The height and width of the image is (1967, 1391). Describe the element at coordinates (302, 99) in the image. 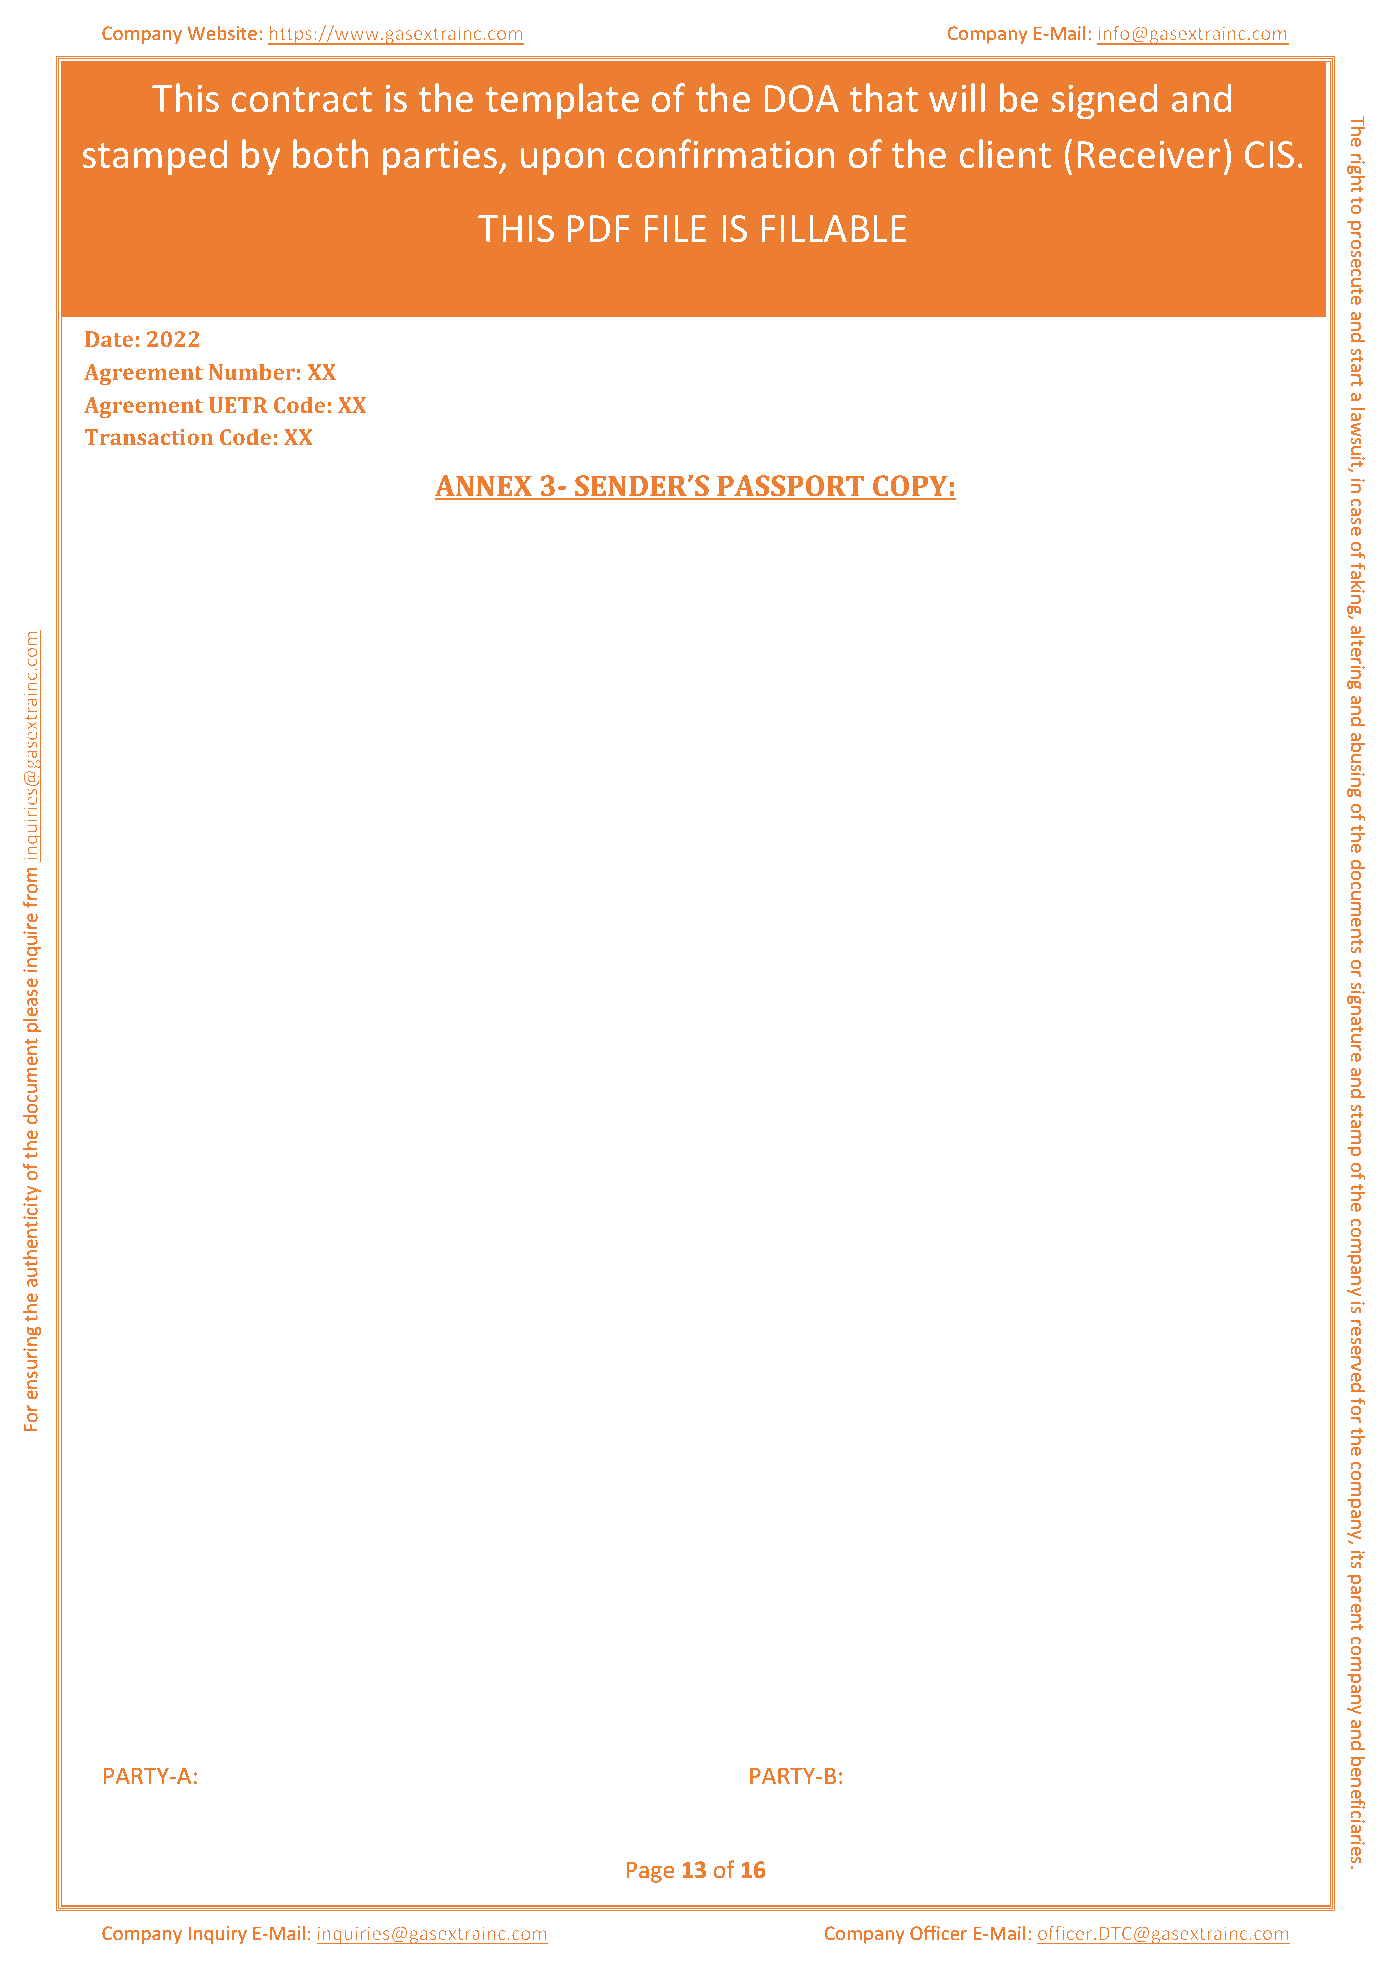

I see `contract` at that location.
